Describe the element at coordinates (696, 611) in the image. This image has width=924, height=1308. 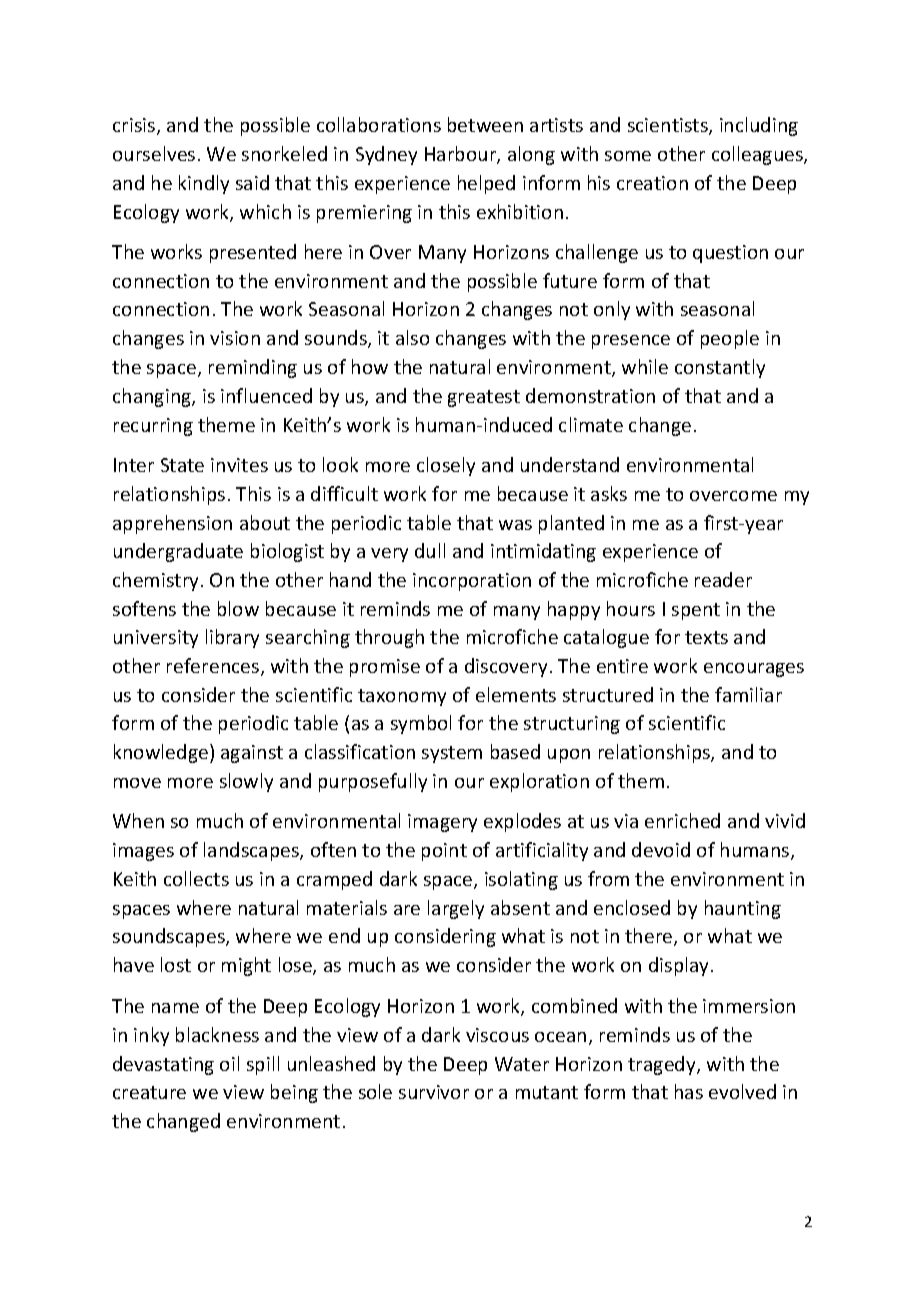
I see `spent` at that location.
